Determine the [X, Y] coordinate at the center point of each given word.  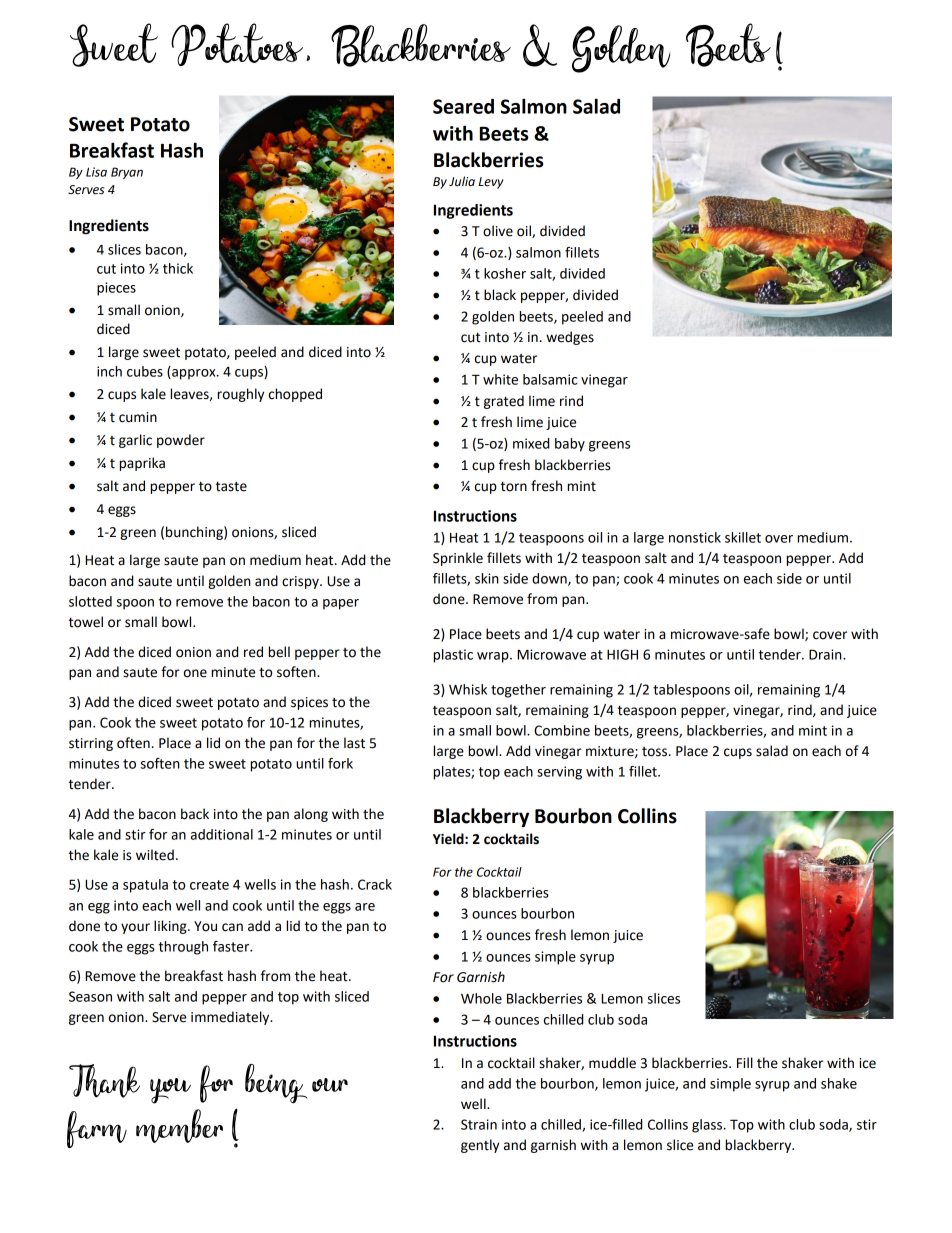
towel [86, 622]
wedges [570, 338]
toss [656, 752]
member [179, 1126]
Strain [479, 1124]
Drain [826, 654]
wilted [155, 855]
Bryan [127, 173]
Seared [463, 106]
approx [194, 373]
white [500, 379]
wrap [494, 657]
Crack [375, 884]
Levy [491, 183]
